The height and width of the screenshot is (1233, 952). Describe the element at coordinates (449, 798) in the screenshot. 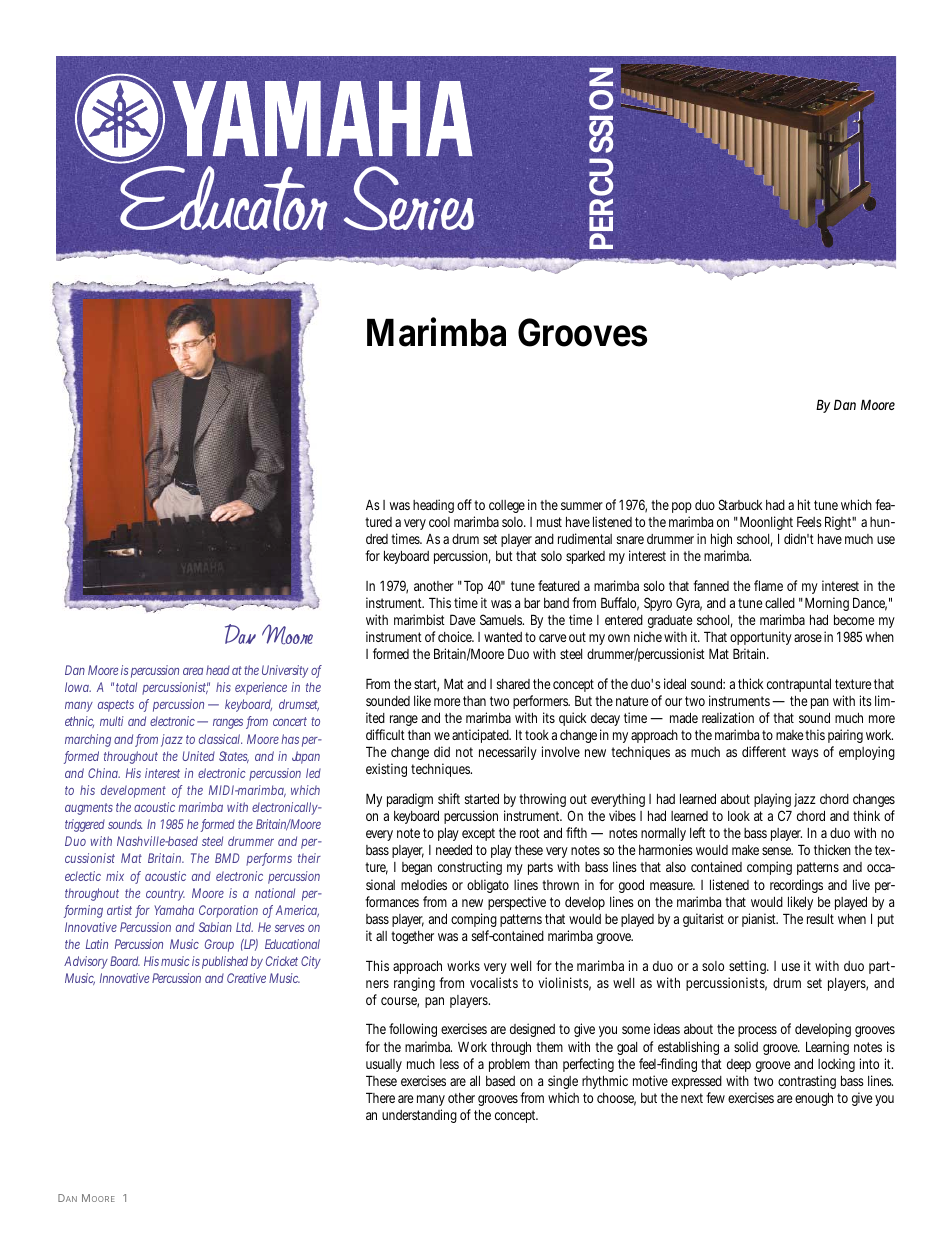

I see `shift` at that location.
